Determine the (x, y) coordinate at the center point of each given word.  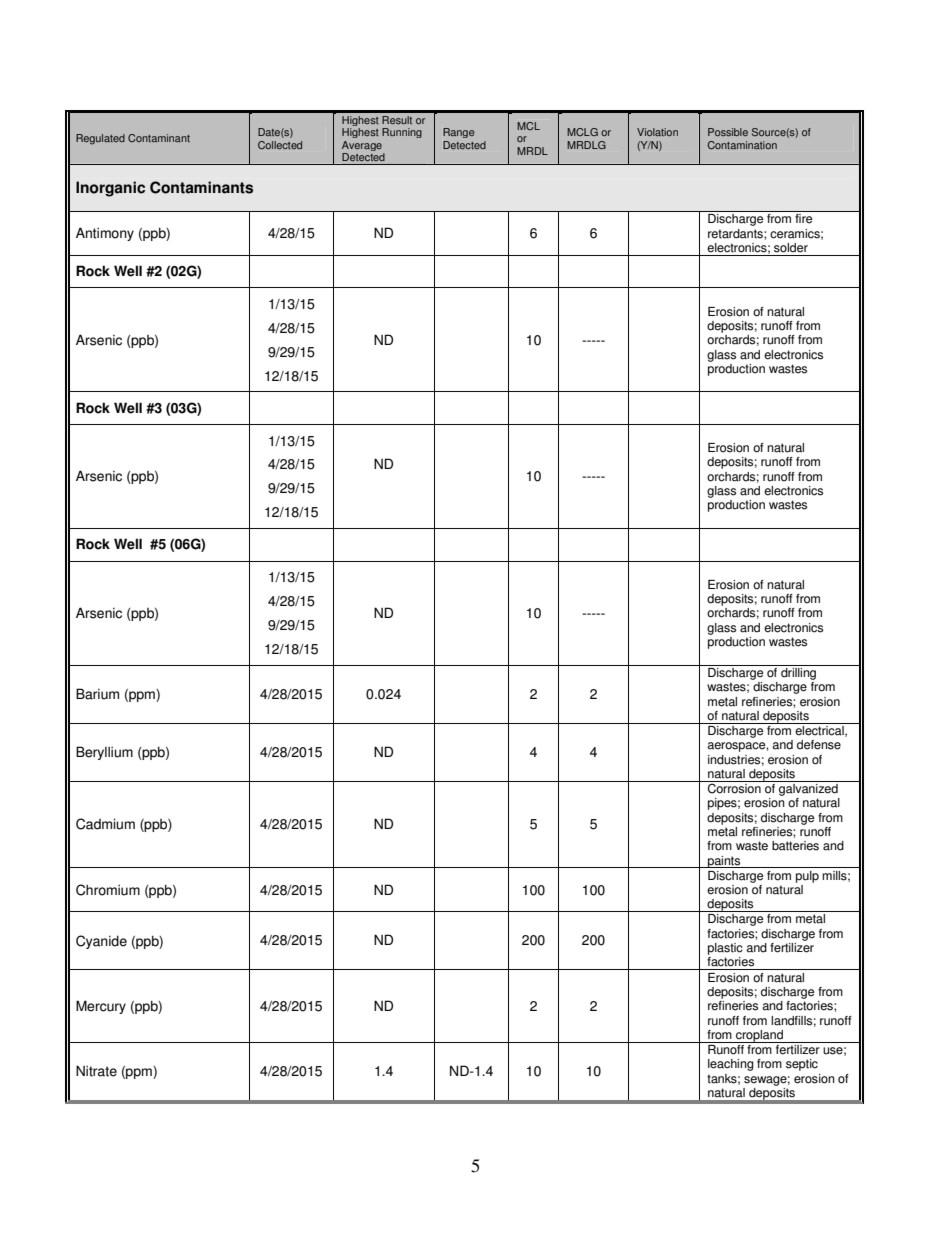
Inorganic (110, 189)
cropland (759, 1036)
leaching (731, 1065)
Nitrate (96, 1071)
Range (458, 133)
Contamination (742, 145)
